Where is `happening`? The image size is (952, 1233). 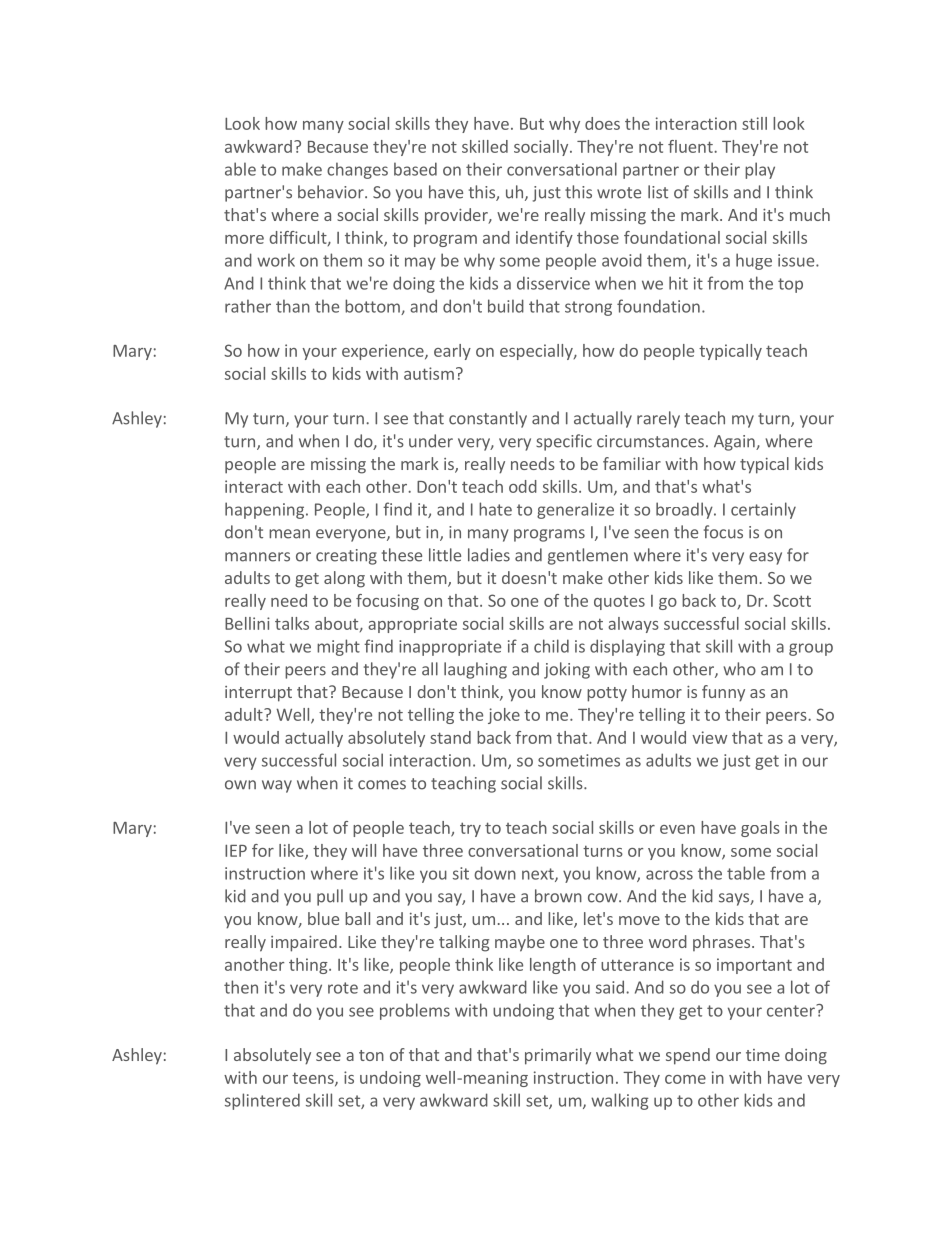
happening is located at coordinates (264, 510).
